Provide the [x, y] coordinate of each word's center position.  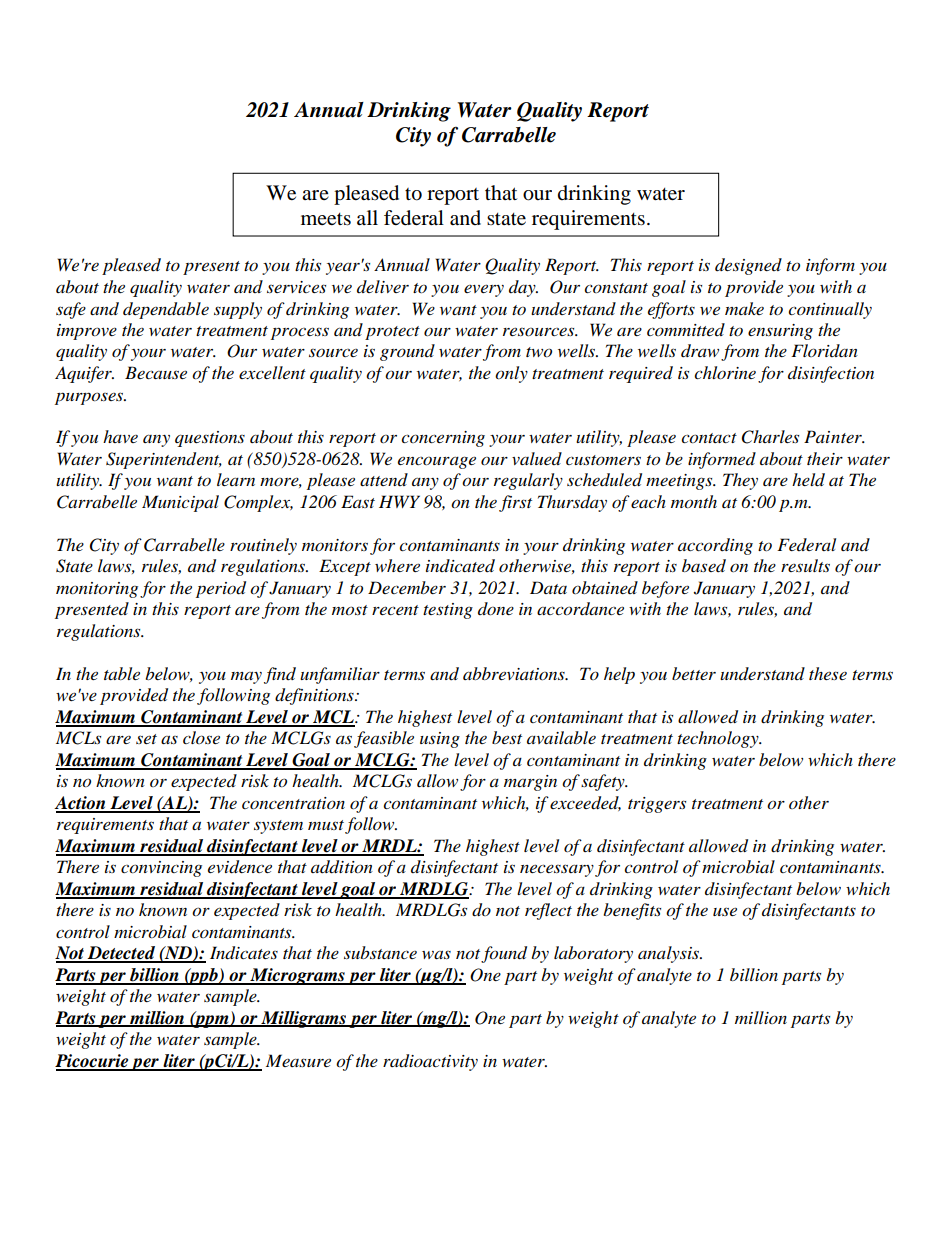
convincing [161, 869]
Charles [770, 437]
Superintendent [164, 460]
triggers [657, 805]
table [122, 673]
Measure [298, 1060]
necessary [557, 870]
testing [448, 611]
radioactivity [430, 1062]
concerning [443, 439]
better [694, 673]
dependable [166, 310]
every [484, 290]
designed [748, 266]
